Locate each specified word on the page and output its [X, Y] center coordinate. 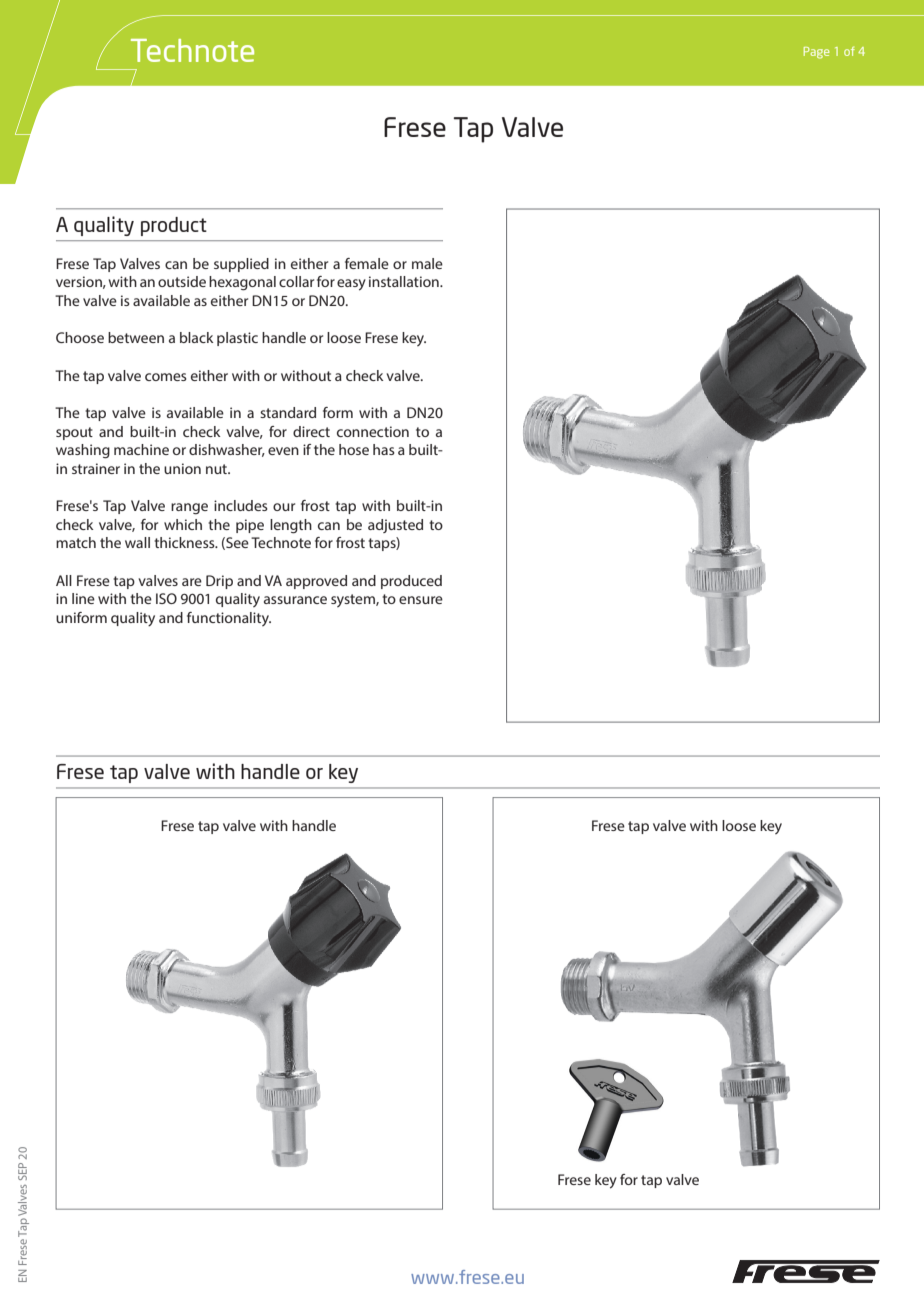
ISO [166, 598]
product [174, 226]
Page [817, 53]
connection [373, 431]
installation [405, 281]
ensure [421, 600]
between [136, 337]
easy [351, 285]
